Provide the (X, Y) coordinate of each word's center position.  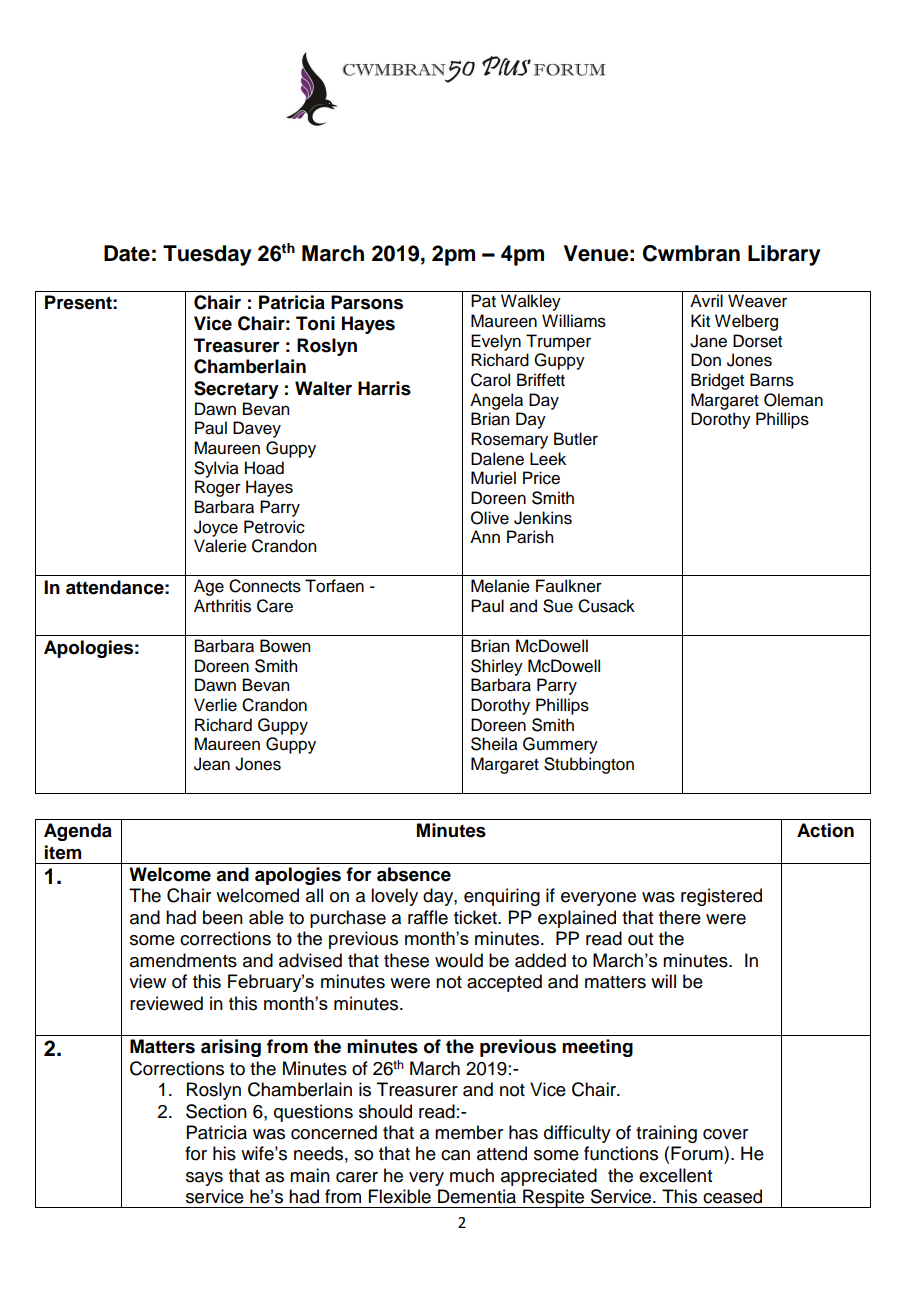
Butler (576, 439)
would (459, 960)
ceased (732, 1196)
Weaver (757, 301)
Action (825, 830)
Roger (218, 488)
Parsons (367, 302)
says (204, 1179)
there (680, 917)
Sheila (494, 744)
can (455, 1155)
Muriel (493, 478)
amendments (183, 960)
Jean (212, 764)
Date (127, 253)
